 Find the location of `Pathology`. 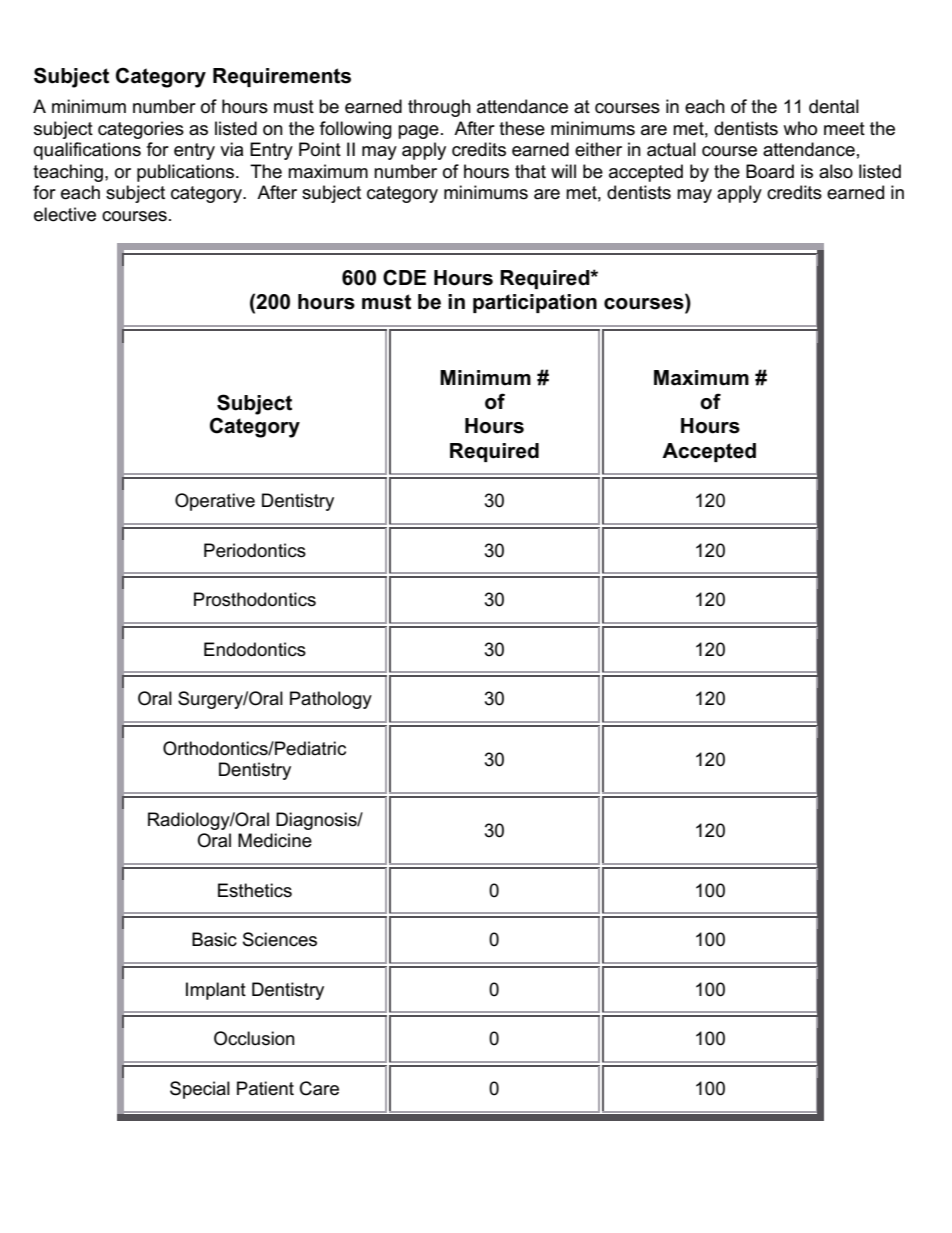

Pathology is located at coordinates (331, 700).
